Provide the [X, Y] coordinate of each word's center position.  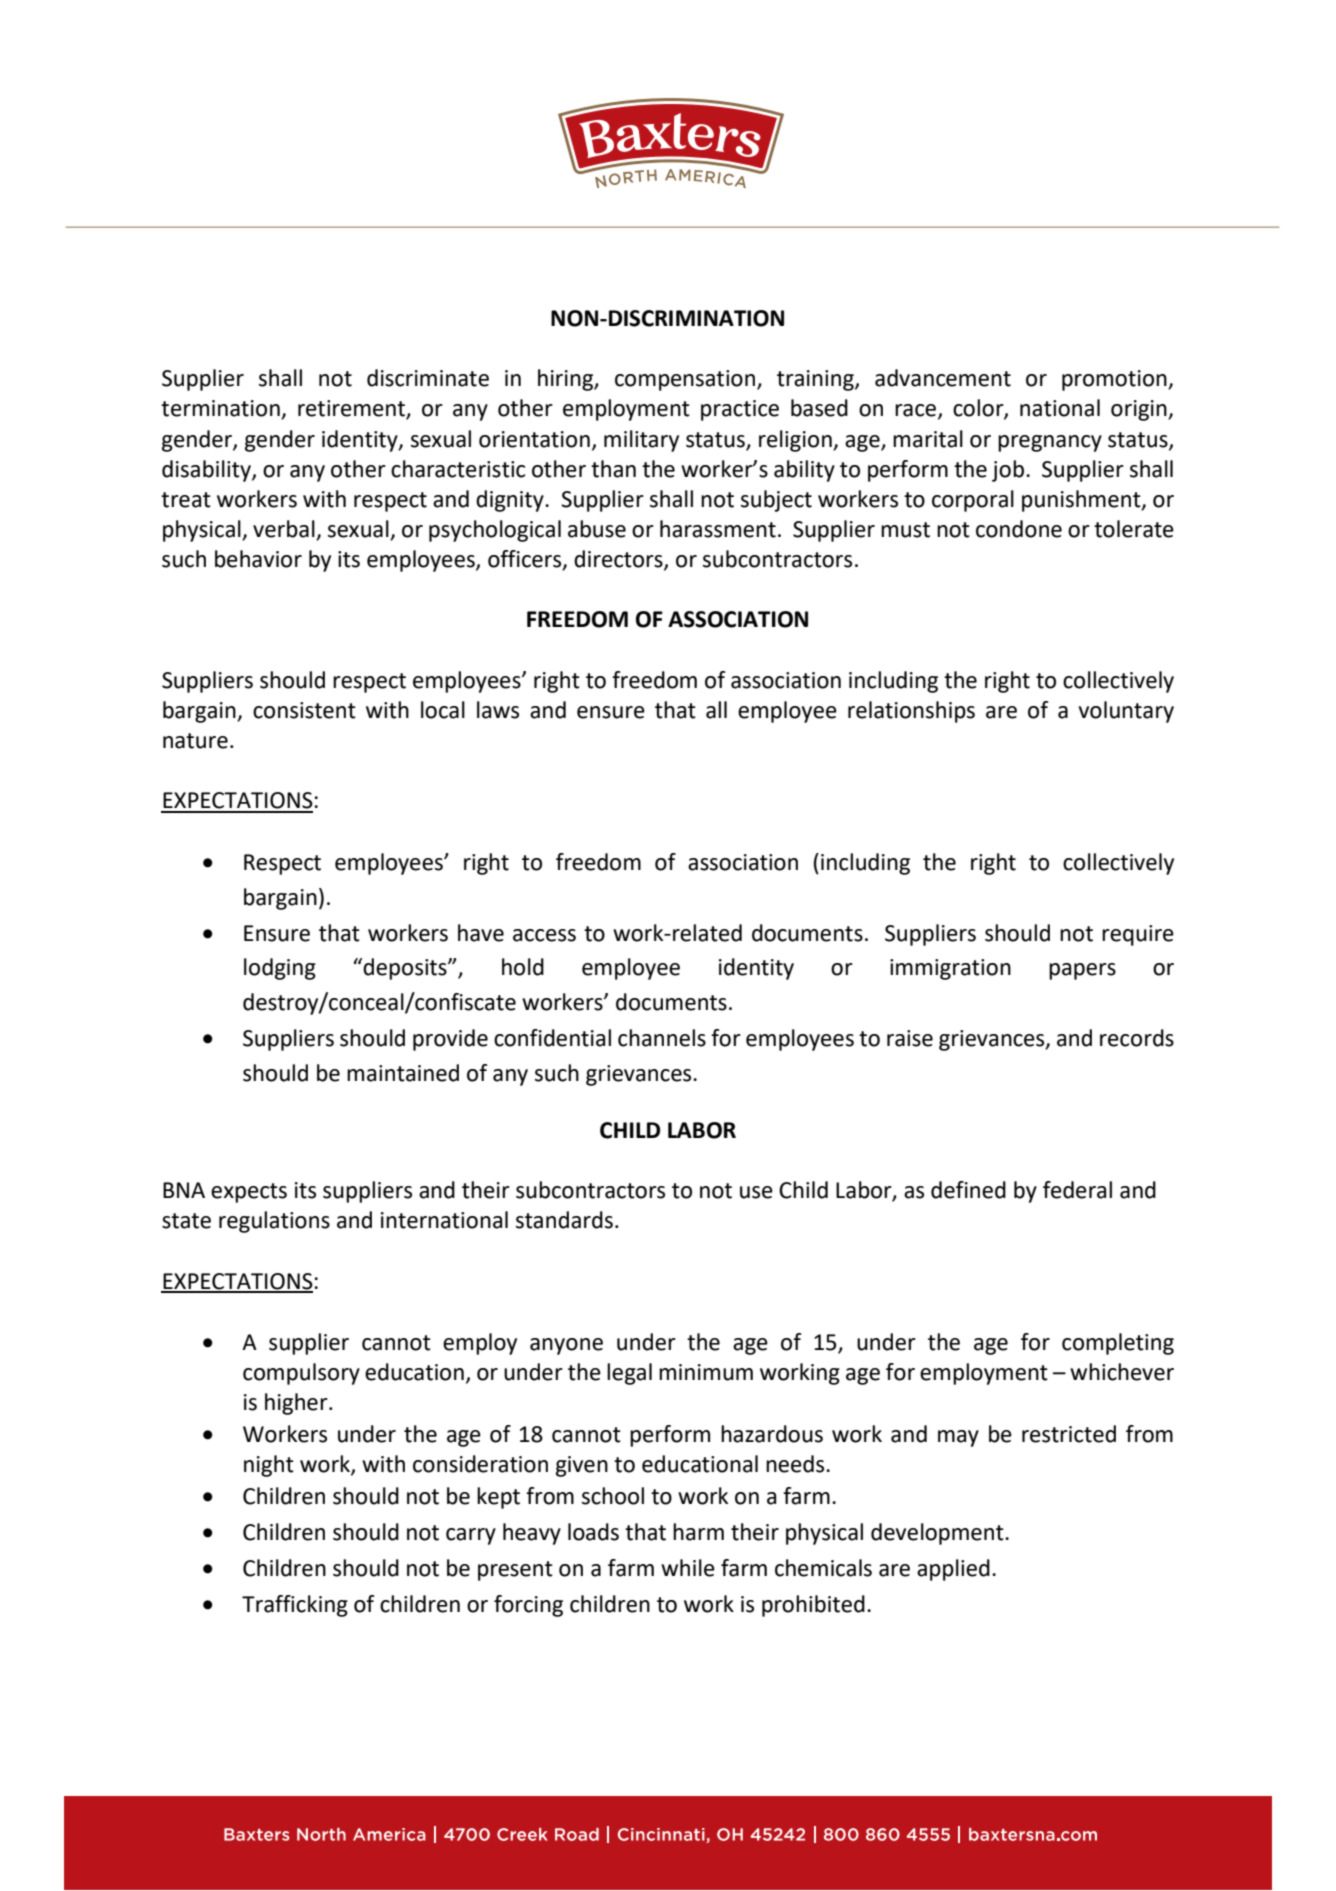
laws [498, 710]
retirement [352, 409]
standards [564, 1220]
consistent [304, 710]
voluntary [1126, 712]
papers [1082, 971]
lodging [280, 969]
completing [1118, 1344]
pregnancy [1050, 443]
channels [662, 1038]
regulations [274, 1222]
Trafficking [295, 1606]
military [641, 441]
